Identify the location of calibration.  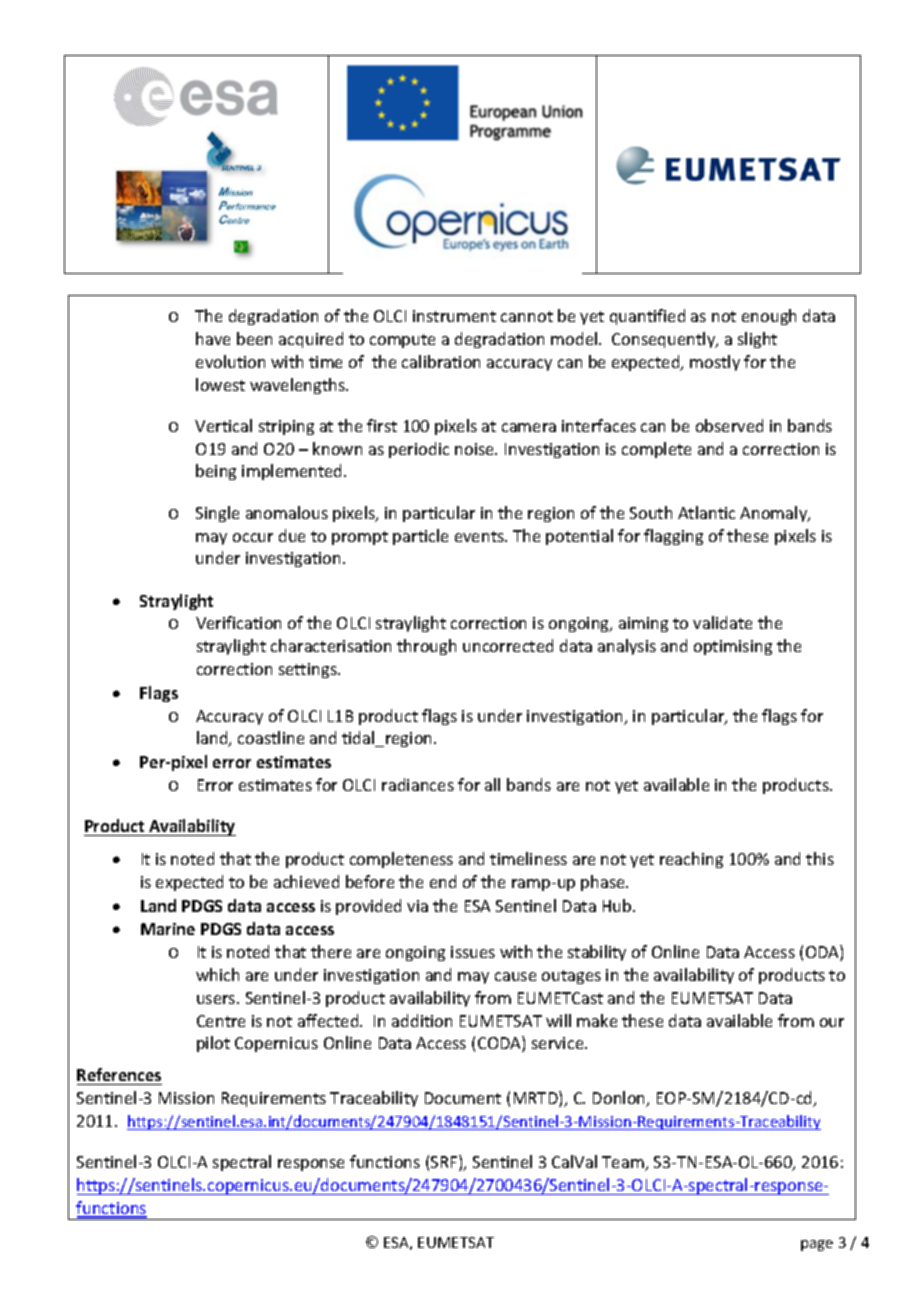
(441, 361).
